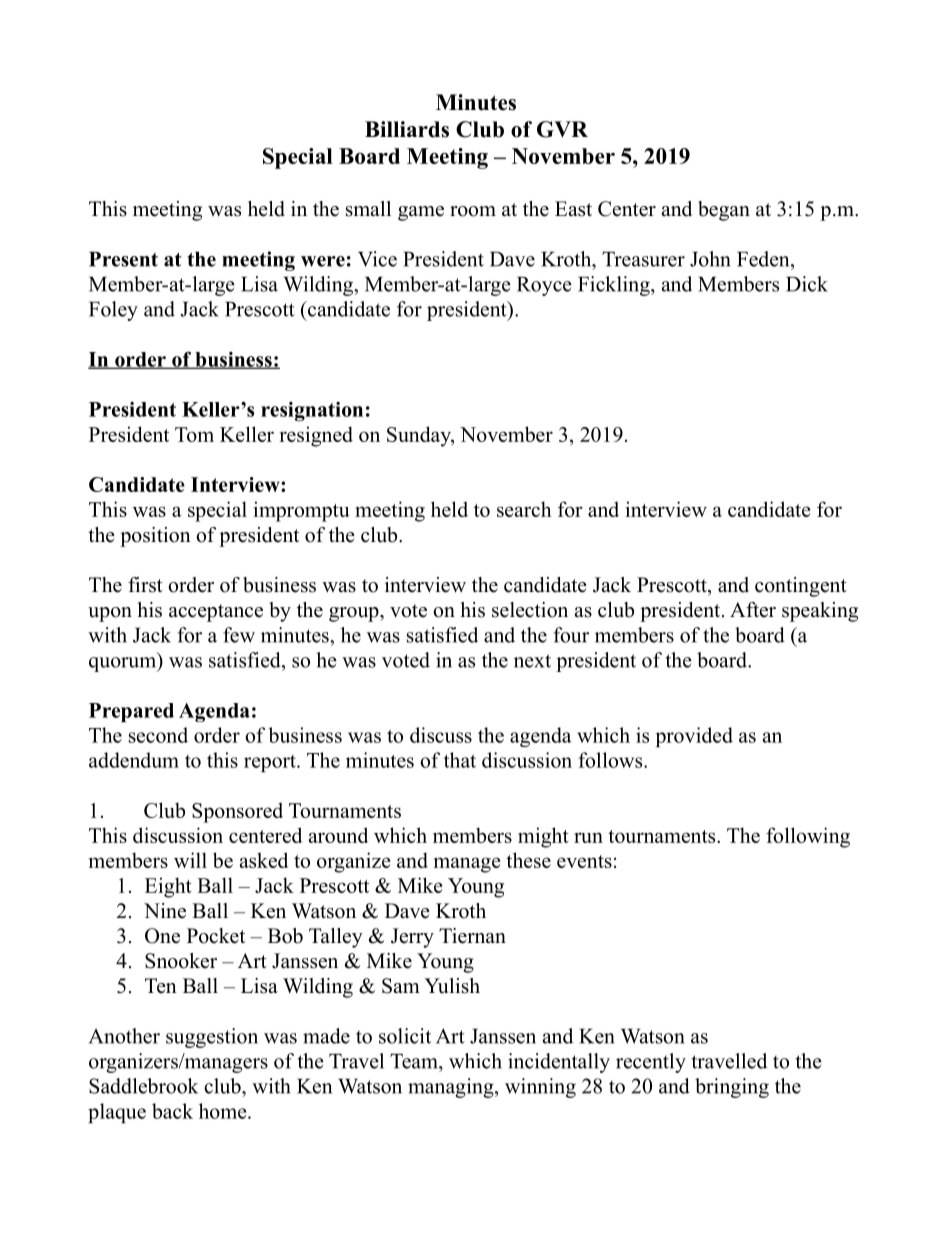 This screenshot has height=1233, width=952. What do you see at coordinates (190, 860) in the screenshot?
I see `will` at bounding box center [190, 860].
